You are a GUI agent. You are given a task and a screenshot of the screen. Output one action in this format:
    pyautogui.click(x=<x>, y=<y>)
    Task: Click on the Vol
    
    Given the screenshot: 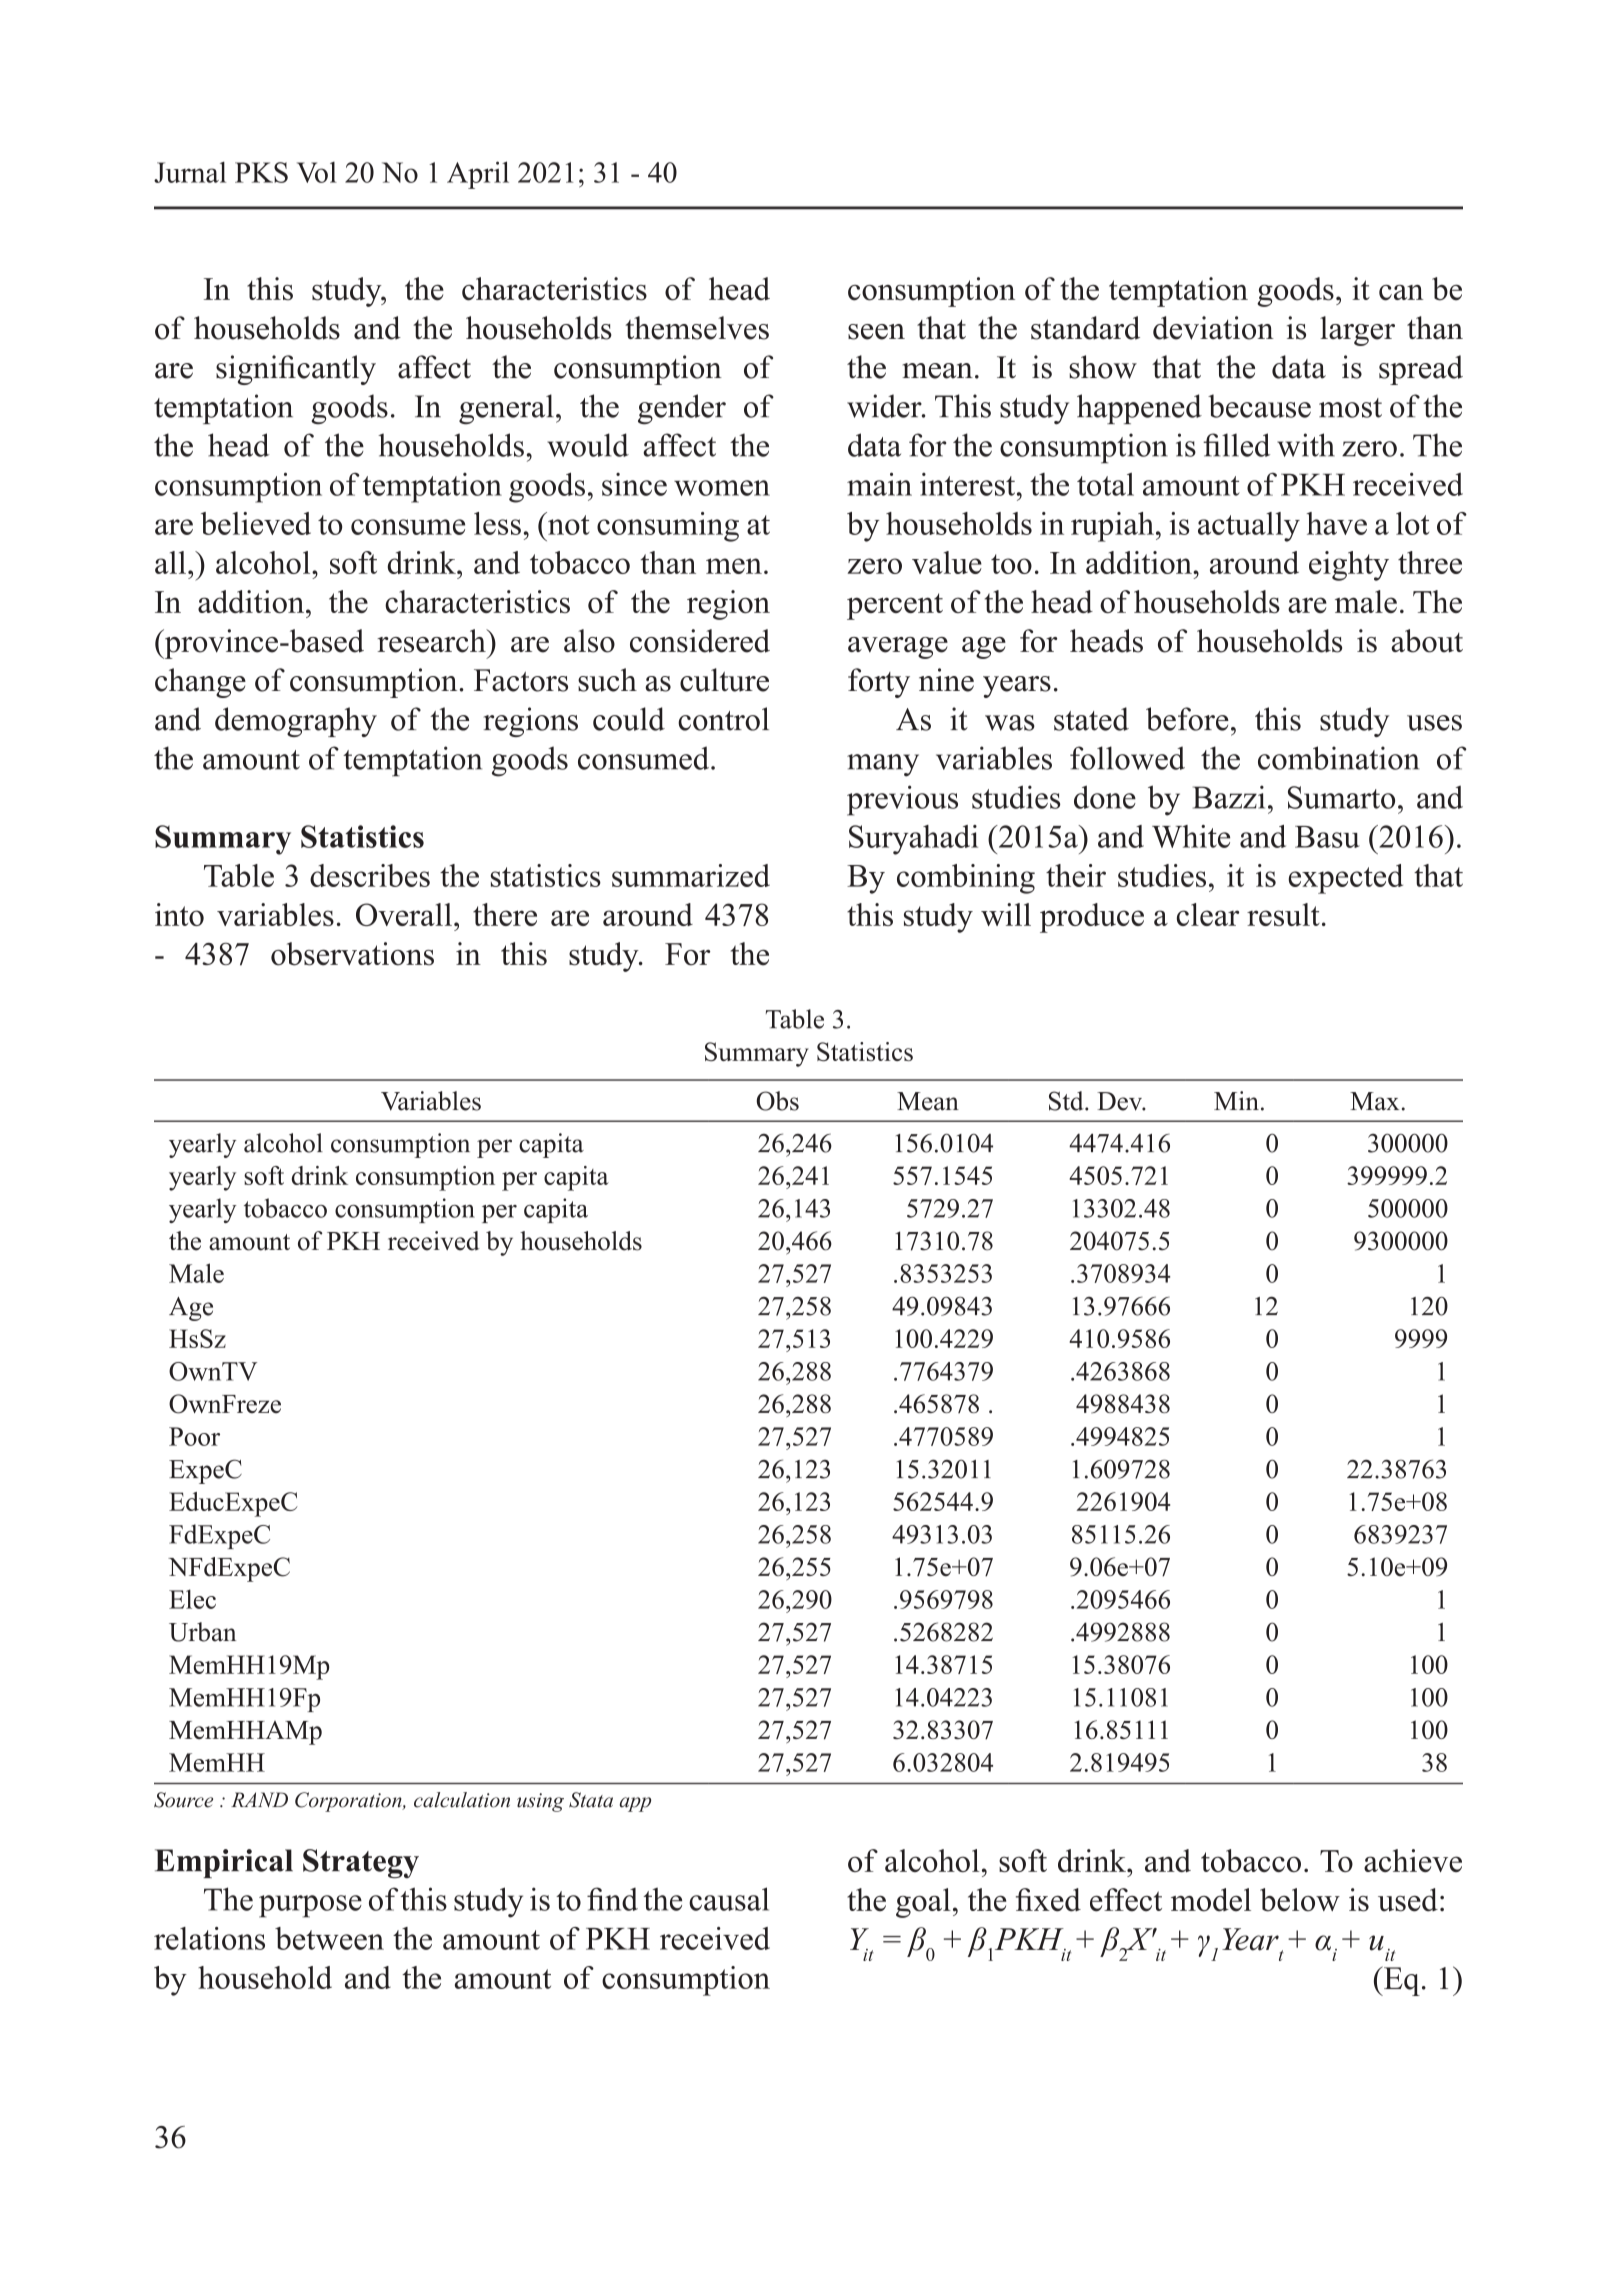 What is the action you would take?
    pyautogui.click(x=317, y=172)
